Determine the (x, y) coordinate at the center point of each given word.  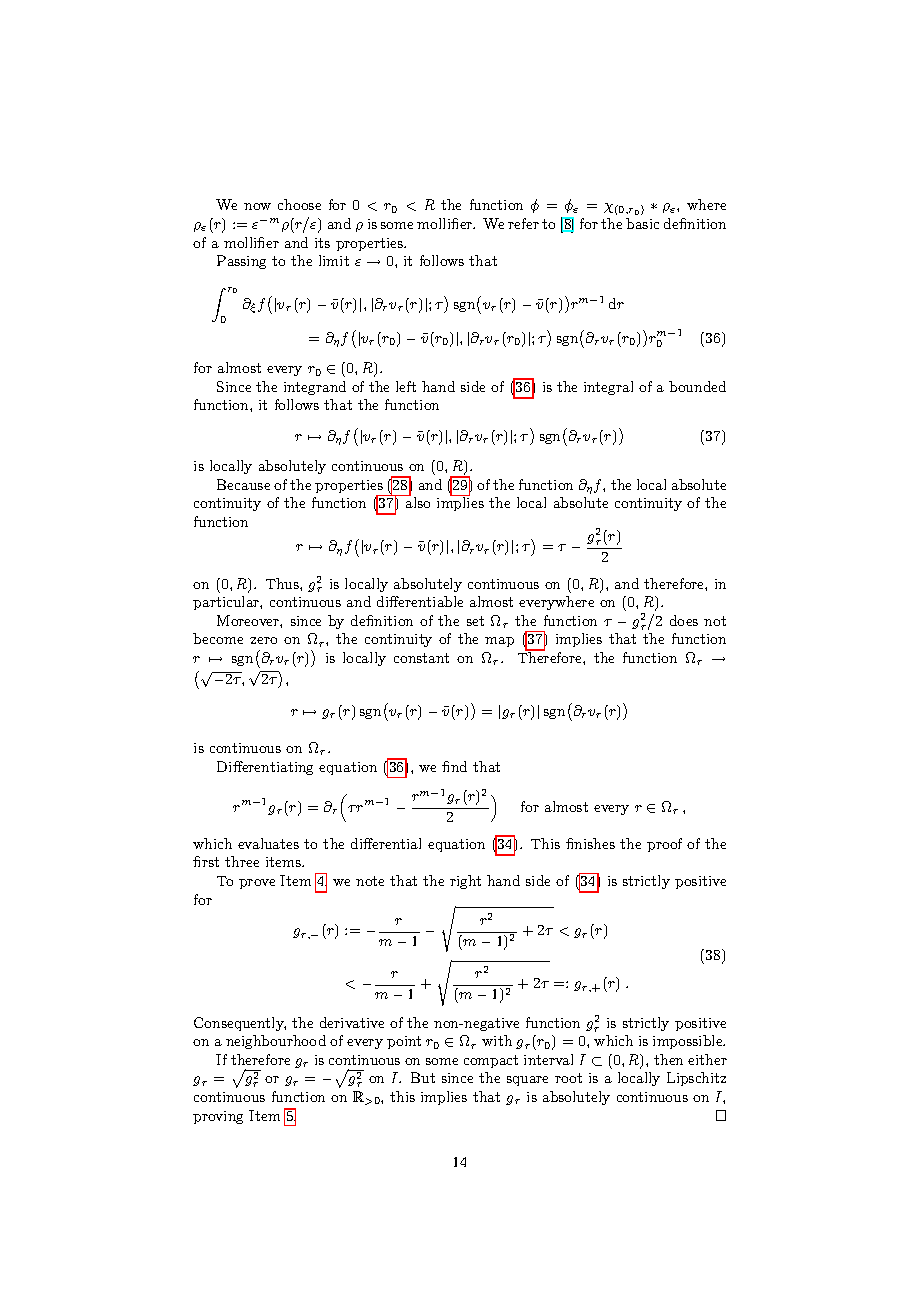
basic (642, 223)
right (465, 882)
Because (243, 484)
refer (523, 223)
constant (421, 658)
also (418, 502)
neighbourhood (276, 1042)
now (257, 206)
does (684, 620)
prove (257, 884)
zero (263, 640)
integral (608, 388)
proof (664, 845)
